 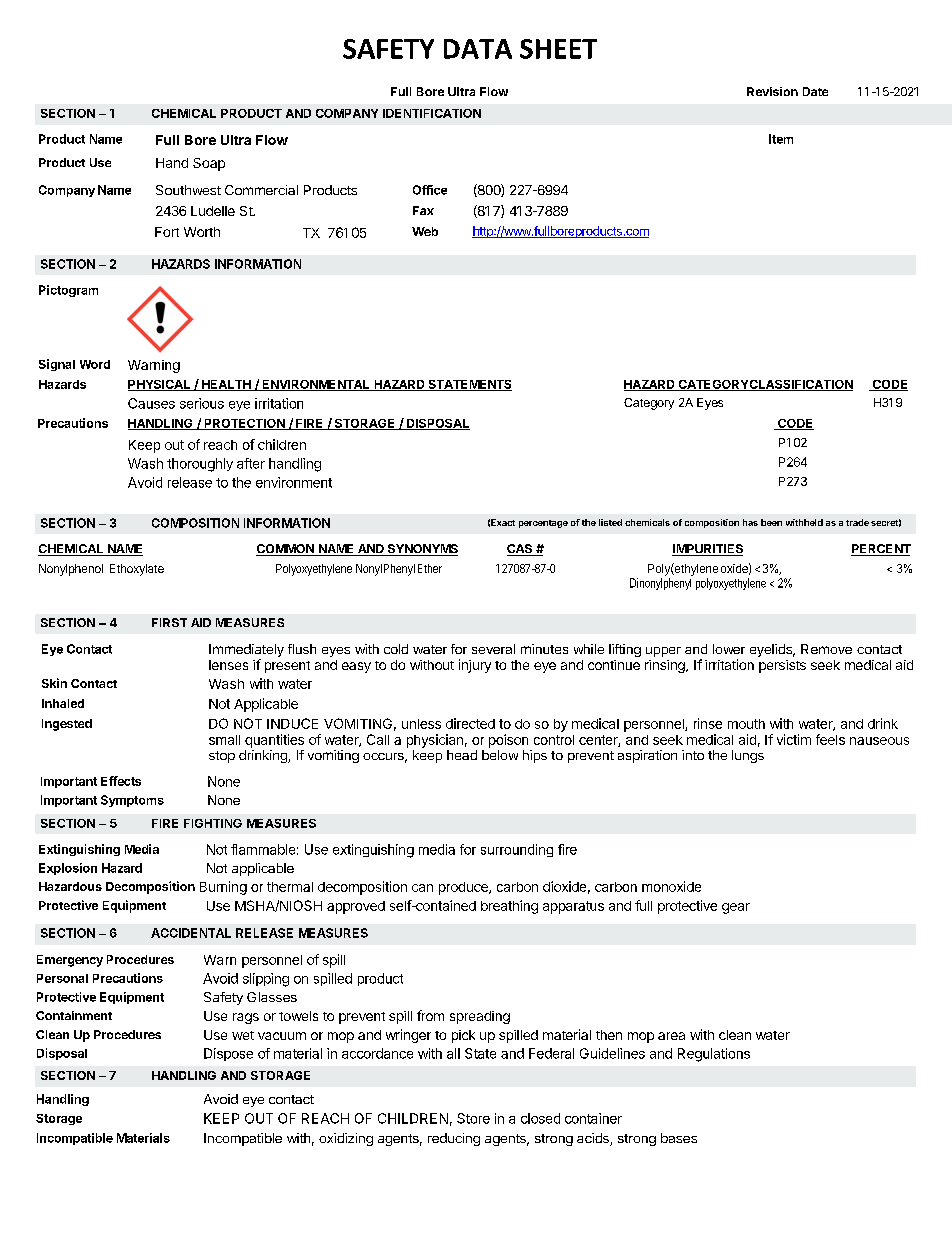 What do you see at coordinates (209, 164) in the screenshot?
I see `Soap` at bounding box center [209, 164].
